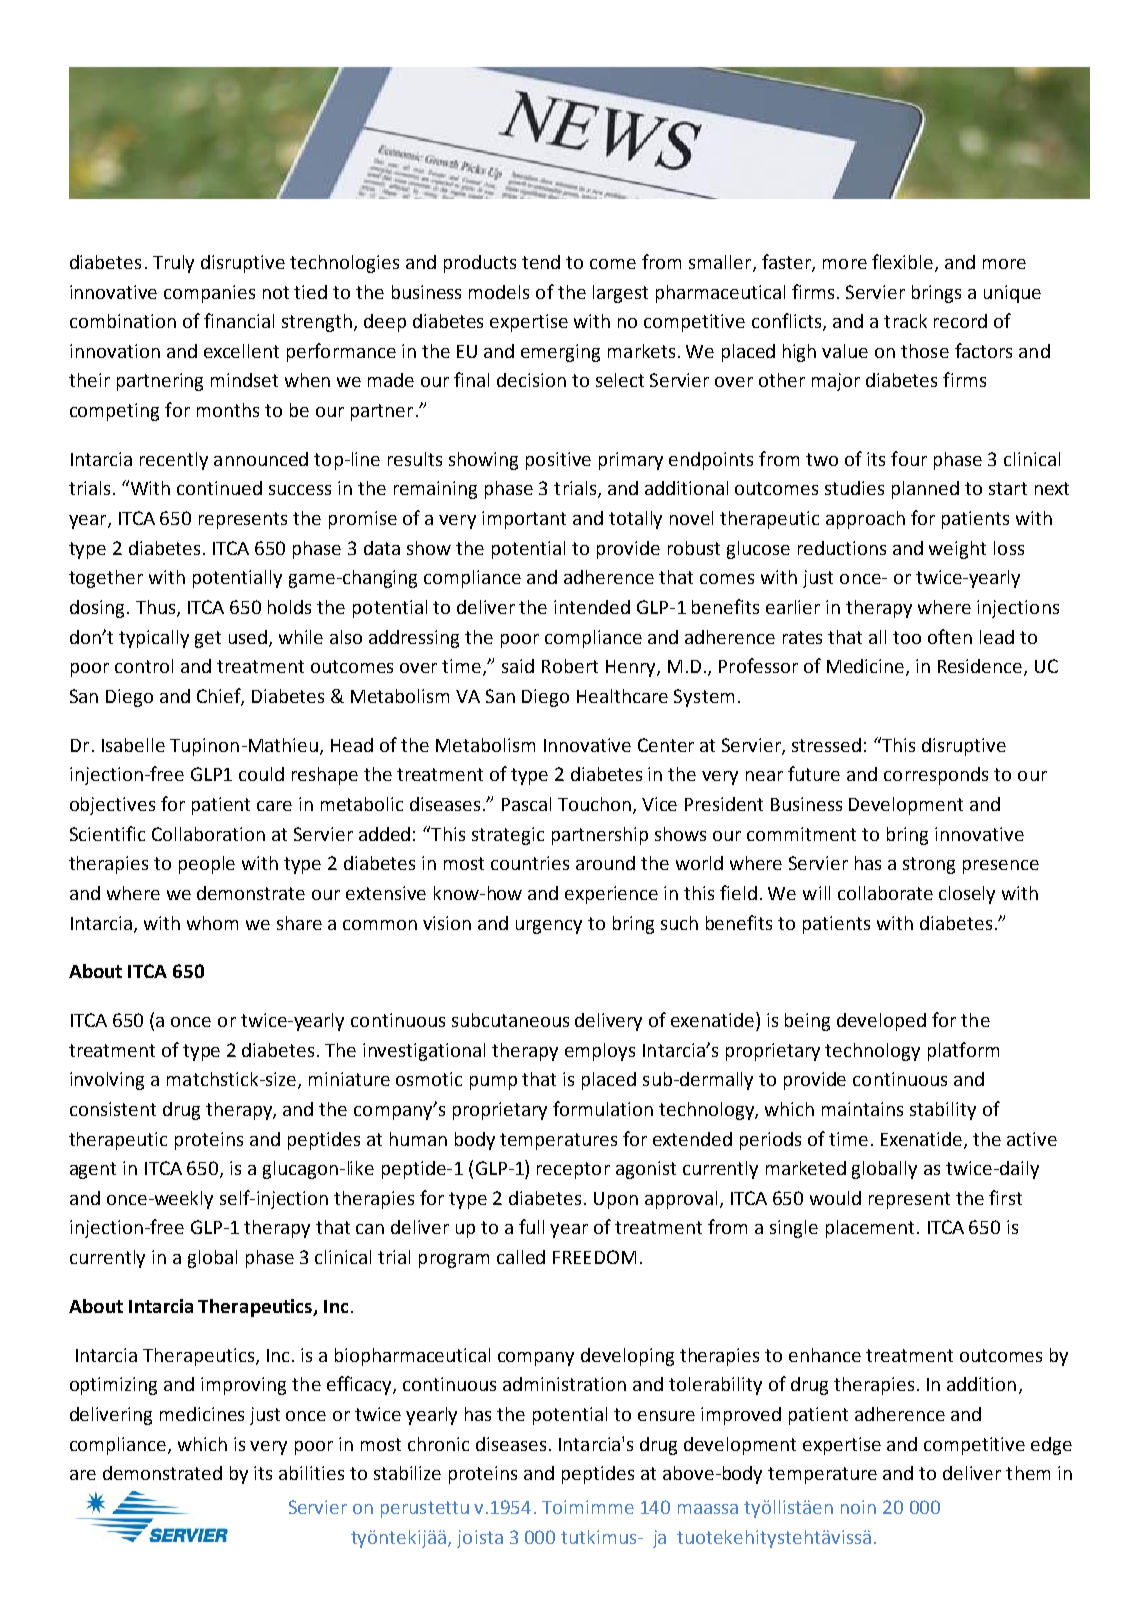 The image size is (1142, 1615). Describe the element at coordinates (620, 294) in the screenshot. I see `largest` at that location.
